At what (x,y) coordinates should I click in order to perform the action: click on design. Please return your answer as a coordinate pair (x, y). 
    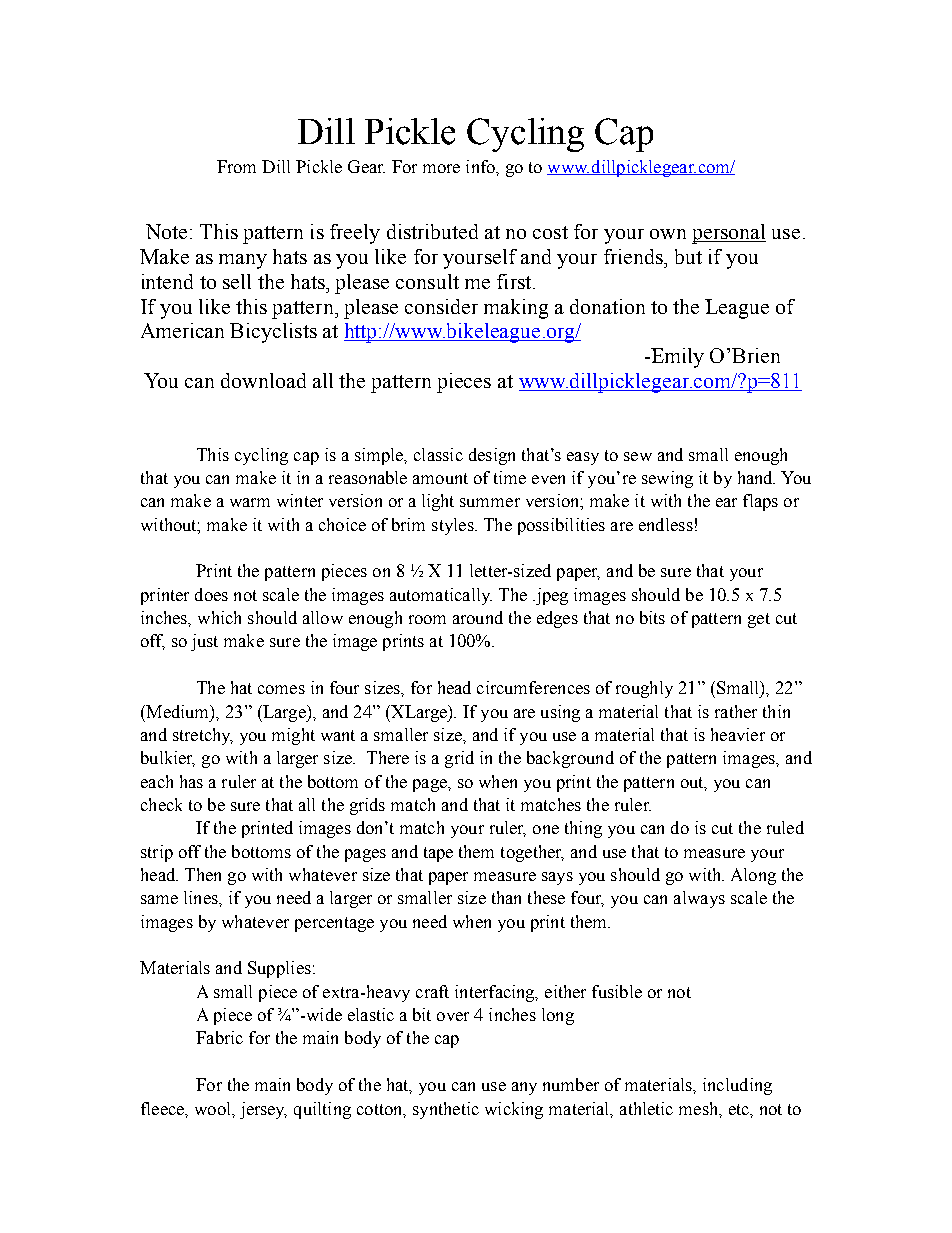
    Looking at the image, I should click on (492, 456).
